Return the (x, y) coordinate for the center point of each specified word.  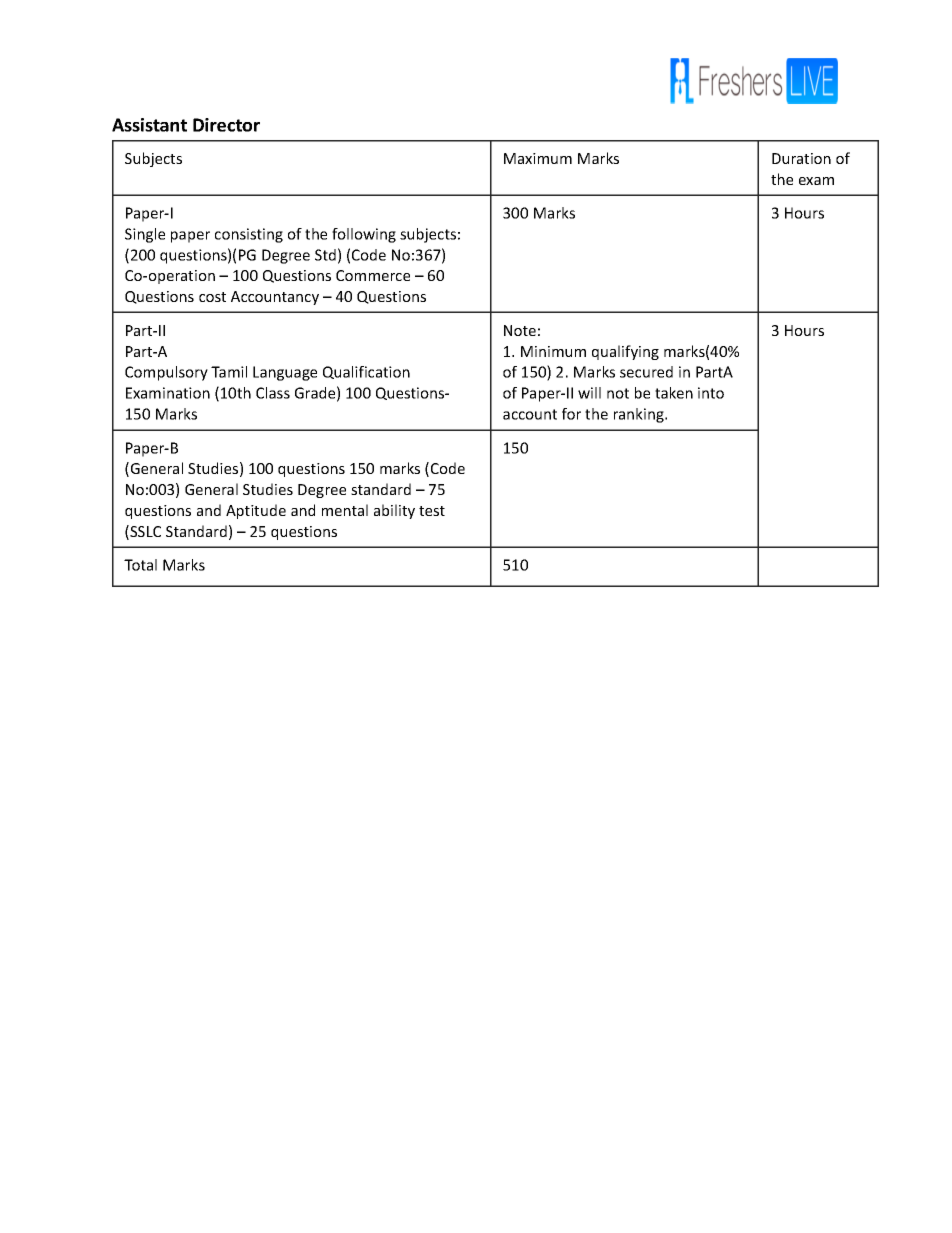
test (432, 511)
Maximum (538, 158)
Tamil (229, 372)
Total (140, 565)
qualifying (625, 352)
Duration (801, 158)
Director (226, 125)
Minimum (553, 351)
